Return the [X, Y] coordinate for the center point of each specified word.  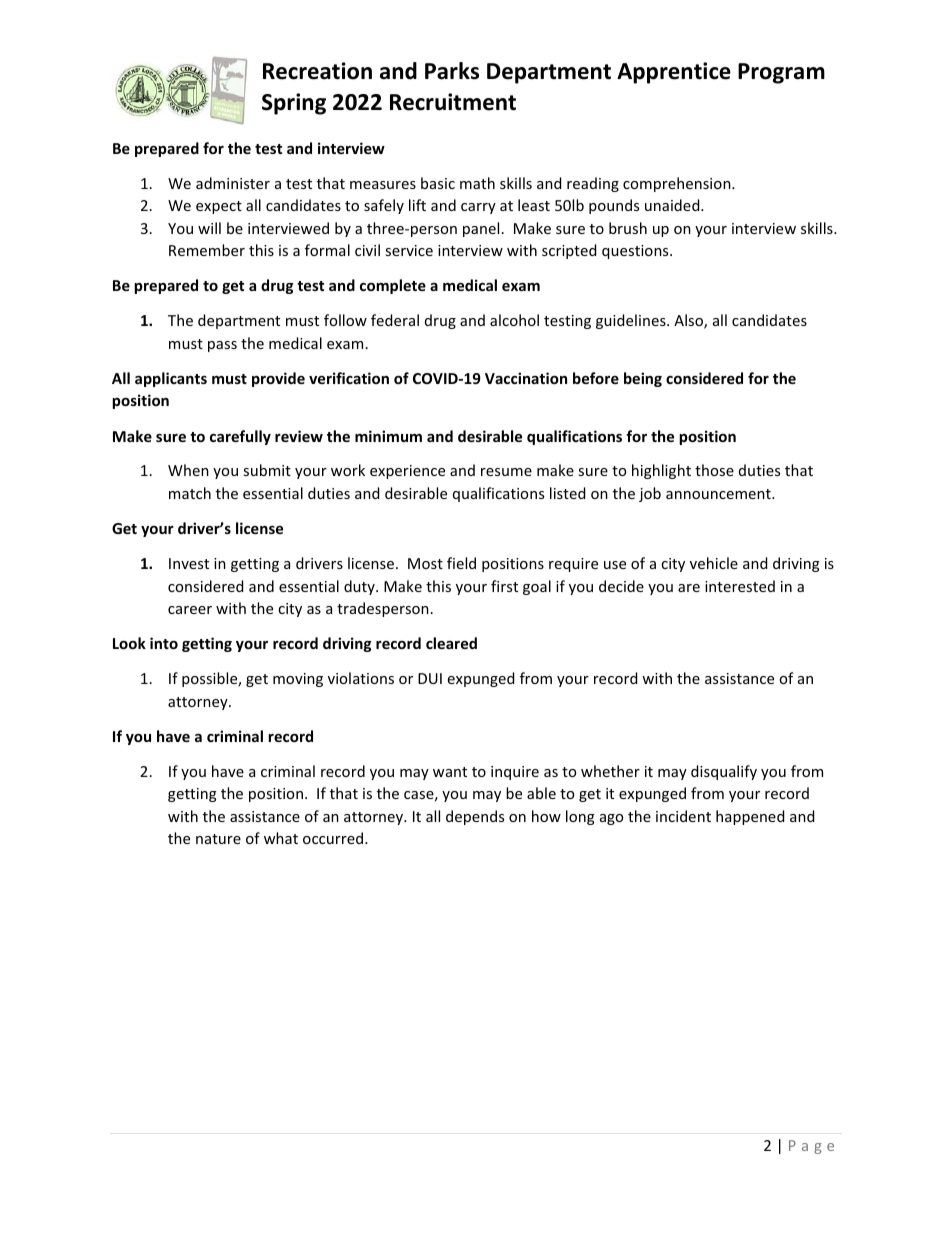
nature [218, 839]
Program [781, 73]
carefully [240, 437]
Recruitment [453, 102]
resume [506, 472]
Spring [294, 104]
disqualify [724, 772]
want [450, 772]
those [714, 470]
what [281, 838]
